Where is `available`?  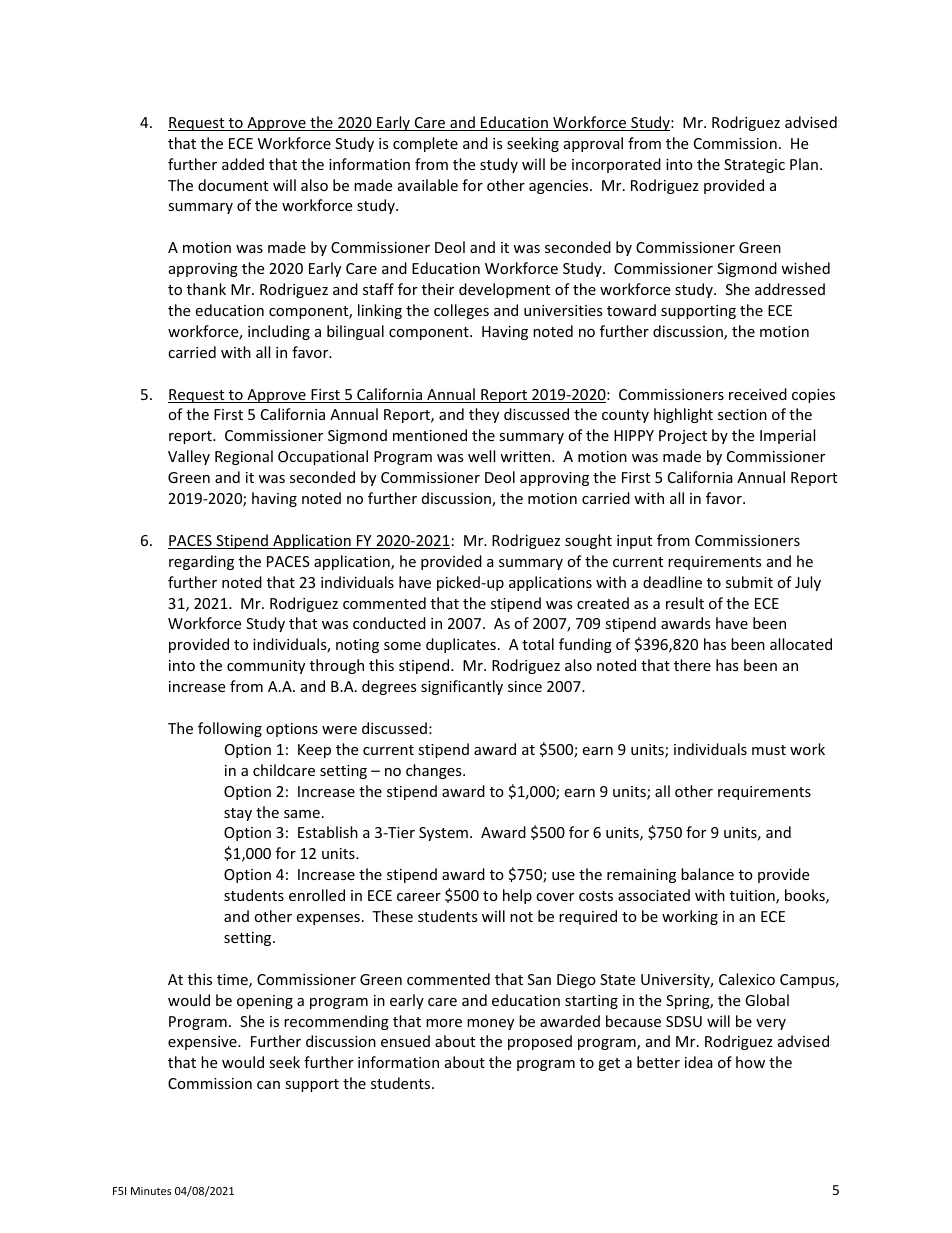 available is located at coordinates (428, 185).
